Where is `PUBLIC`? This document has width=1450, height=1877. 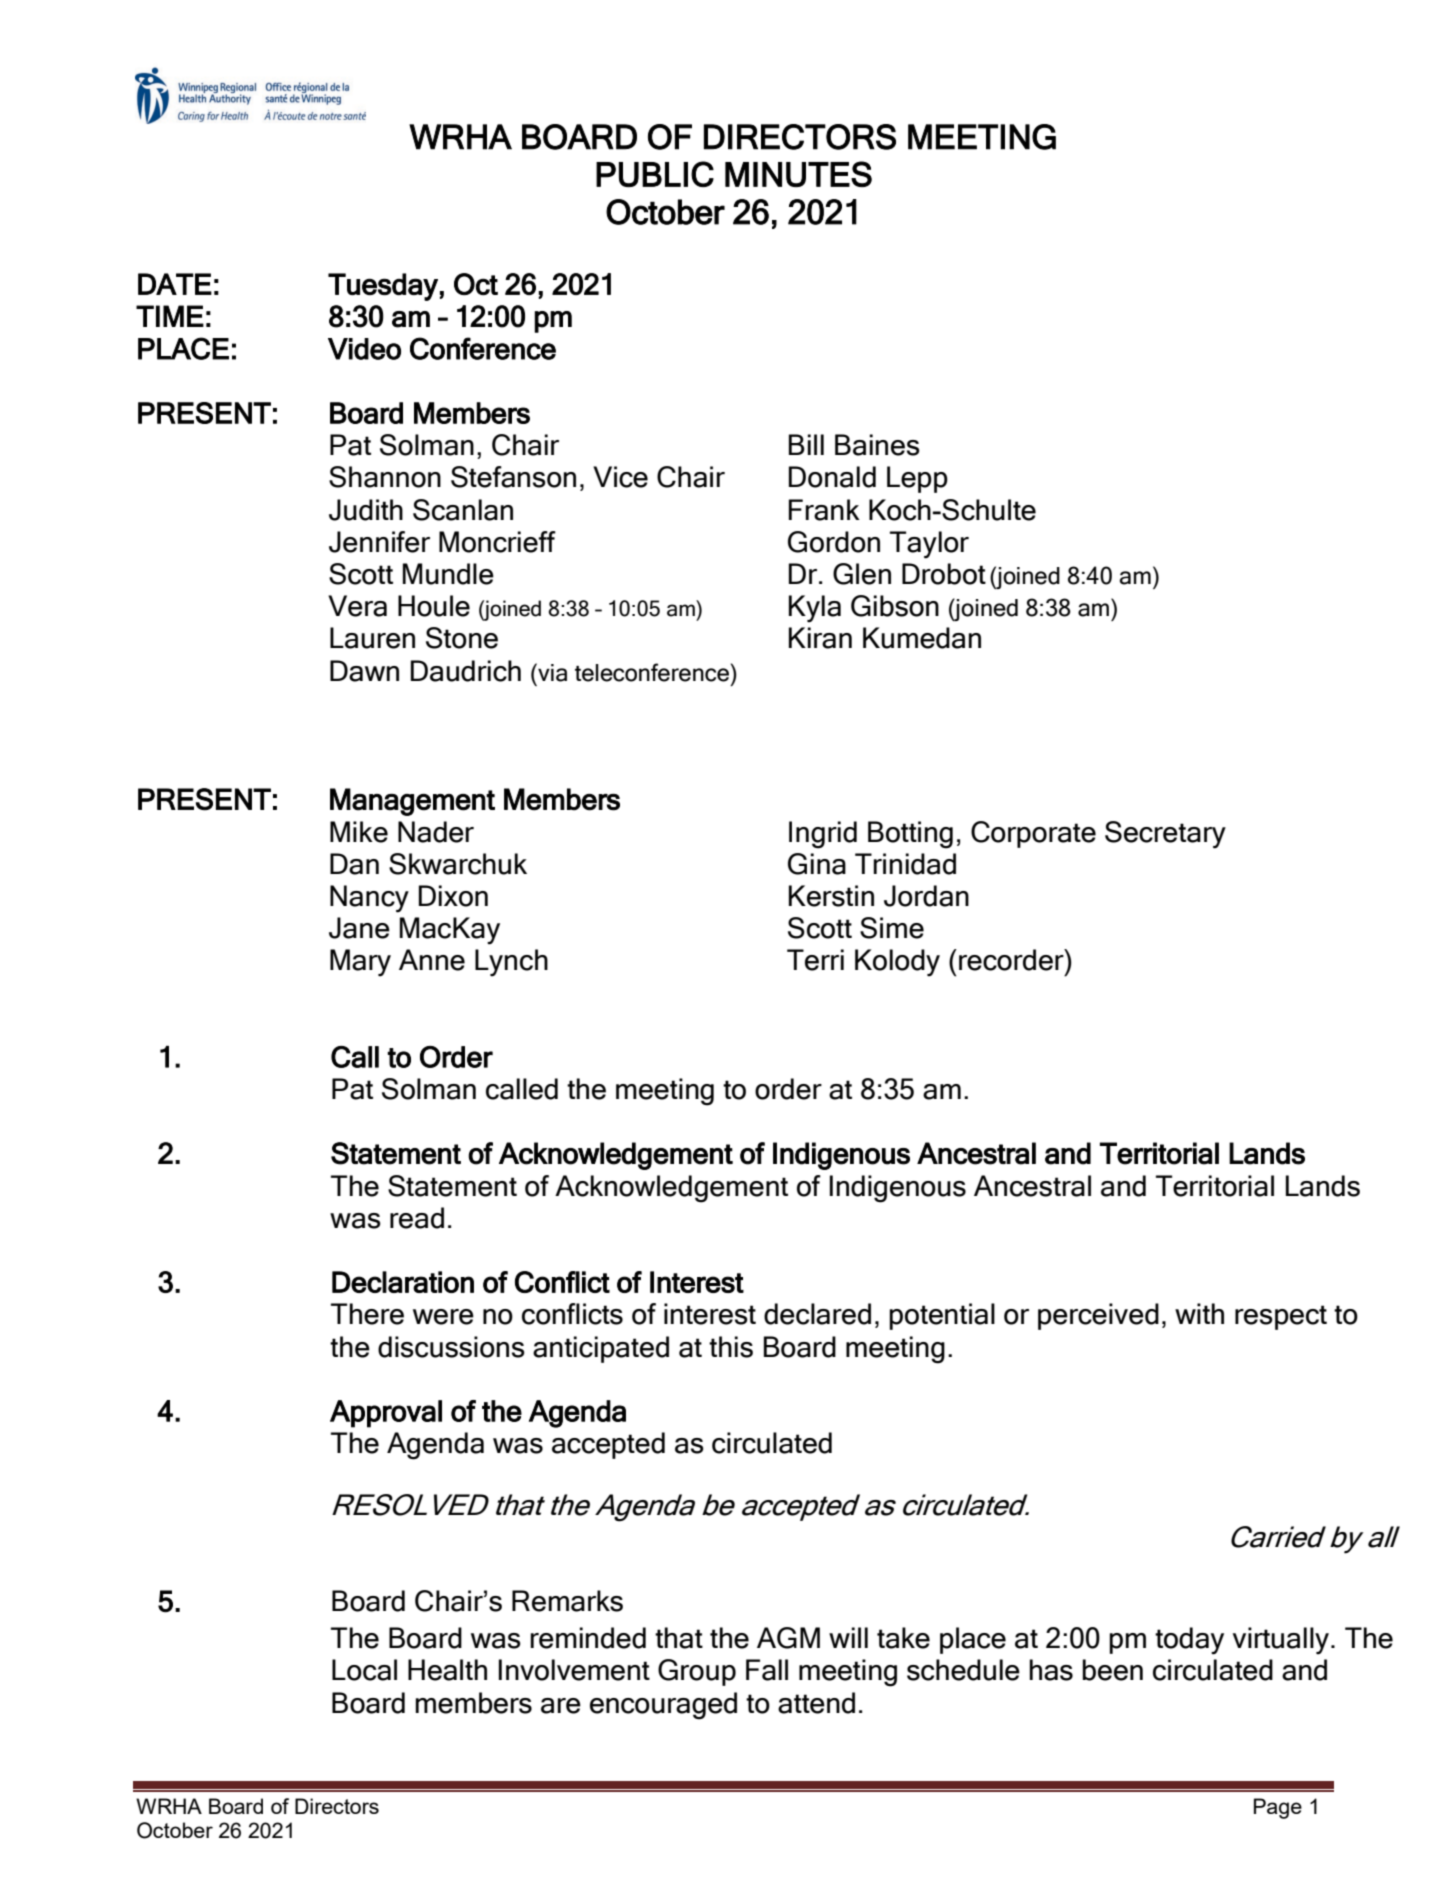 PUBLIC is located at coordinates (655, 174).
